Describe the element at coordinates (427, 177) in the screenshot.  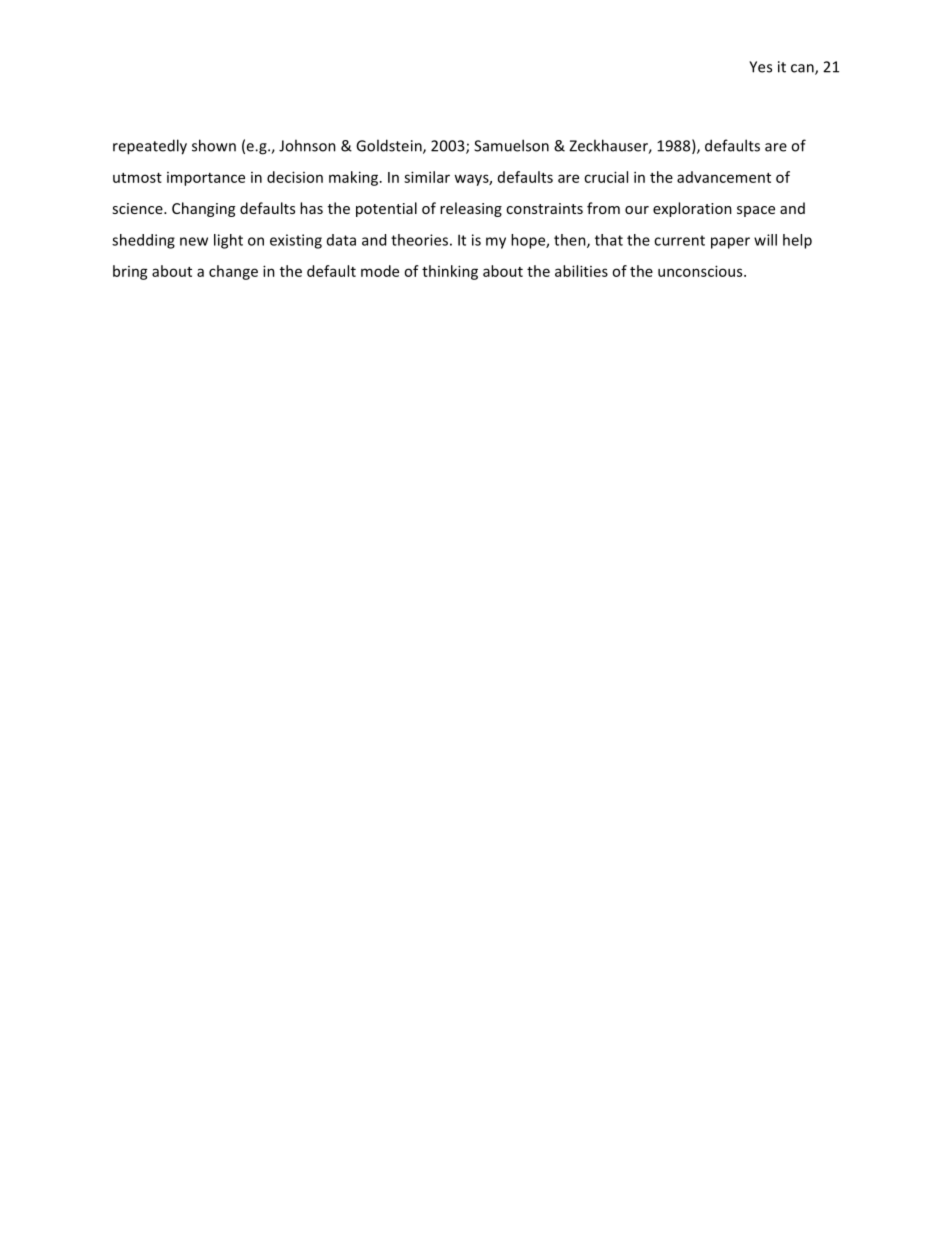
I see `similar` at that location.
